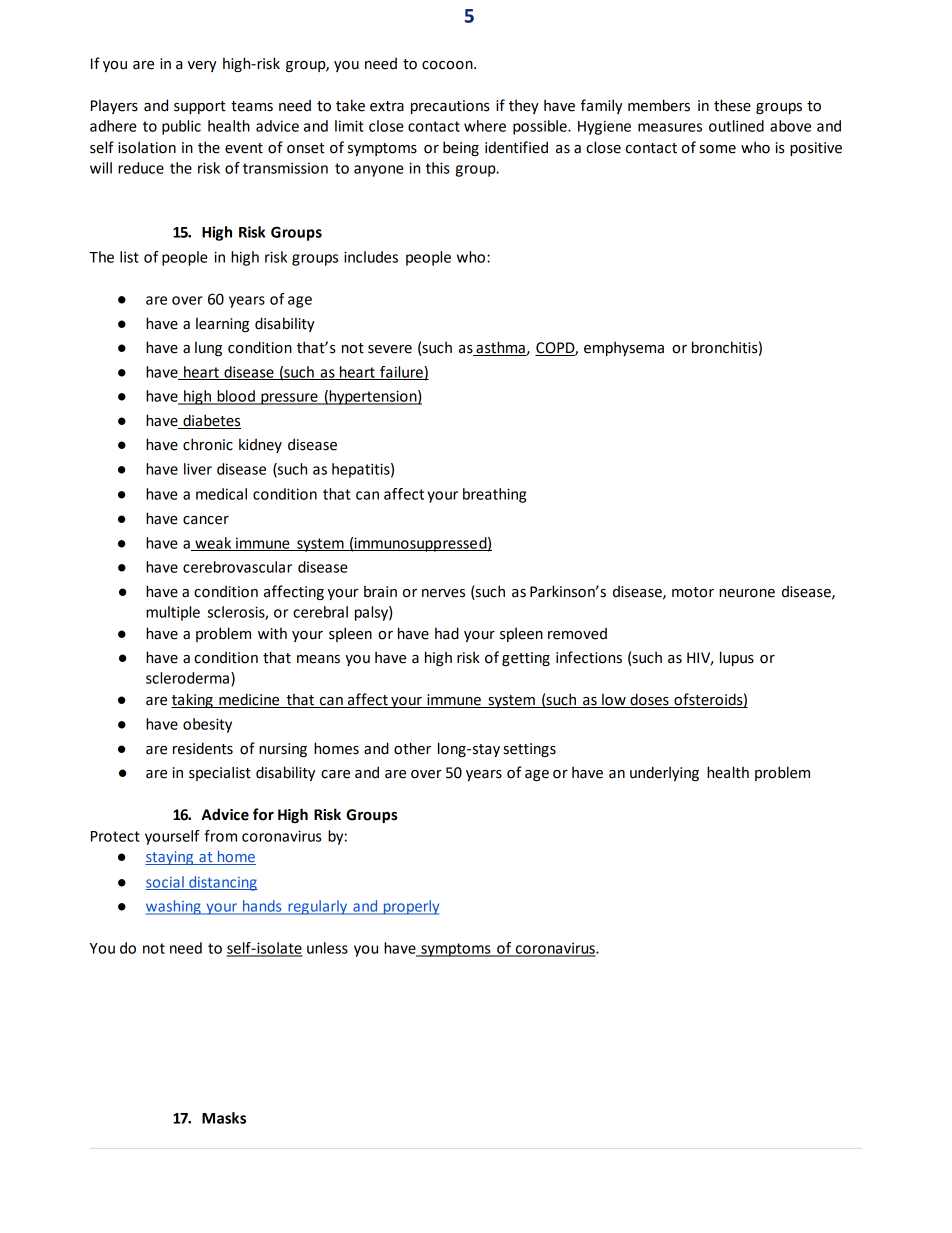 This screenshot has width=952, height=1233. Describe the element at coordinates (200, 107) in the screenshot. I see `support` at that location.
